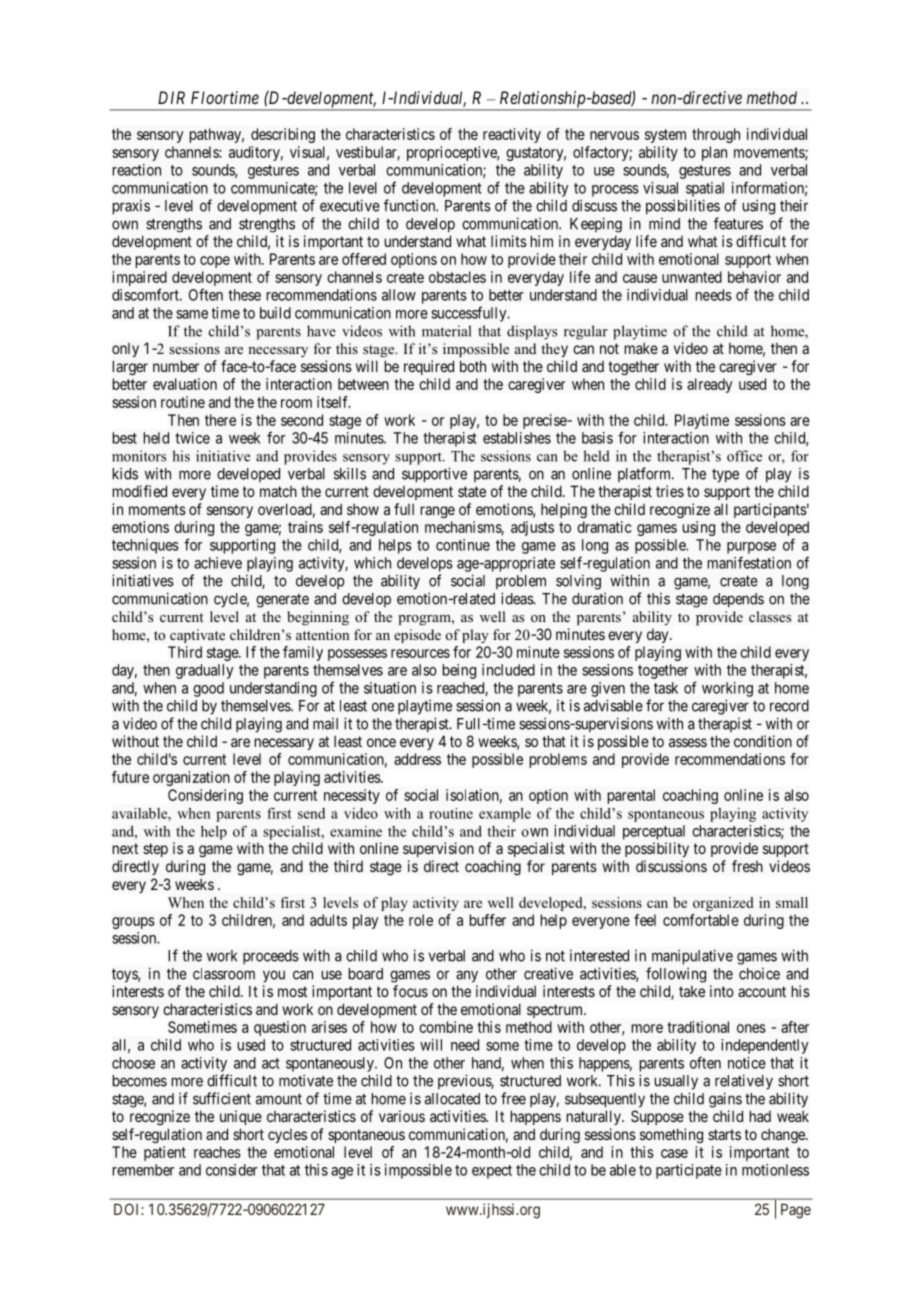 The height and width of the image is (1307, 924). Describe the element at coordinates (204, 671) in the image. I see `gradually` at that location.
